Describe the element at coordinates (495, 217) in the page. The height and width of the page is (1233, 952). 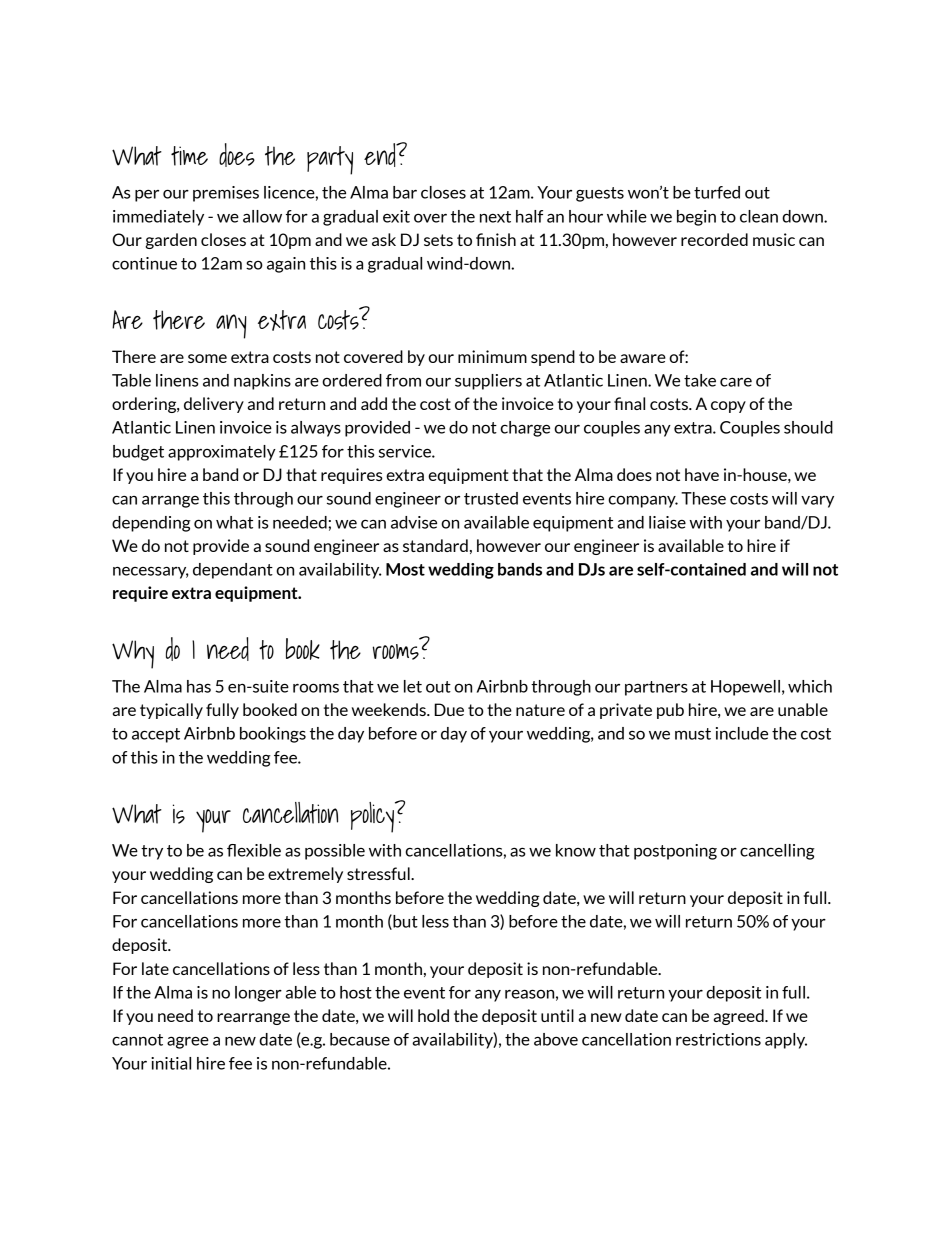
I see `next` at that location.
